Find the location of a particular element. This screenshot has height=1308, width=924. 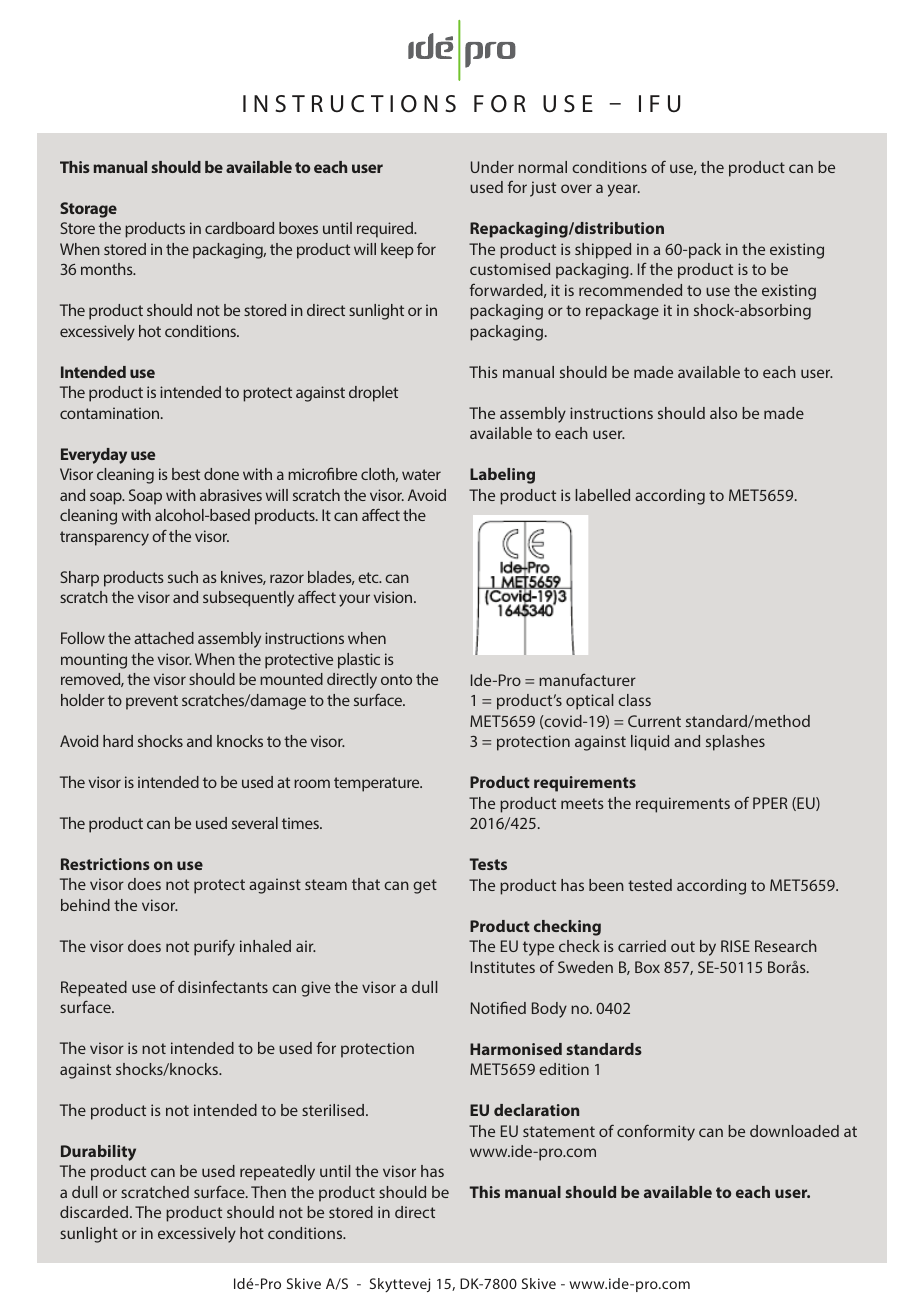

conformity is located at coordinates (656, 1132).
